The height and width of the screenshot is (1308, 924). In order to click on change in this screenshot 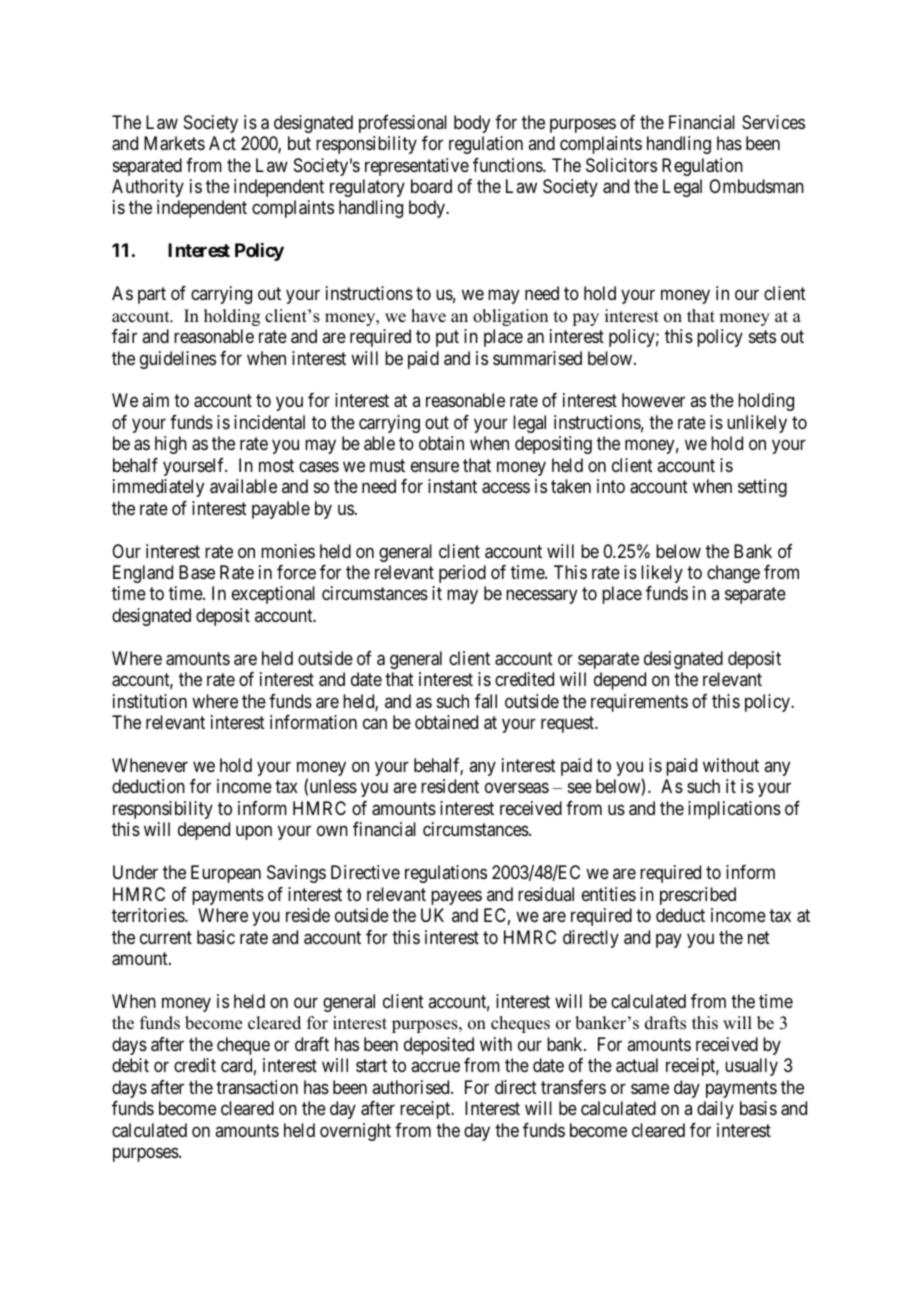, I will do `click(733, 574)`.
